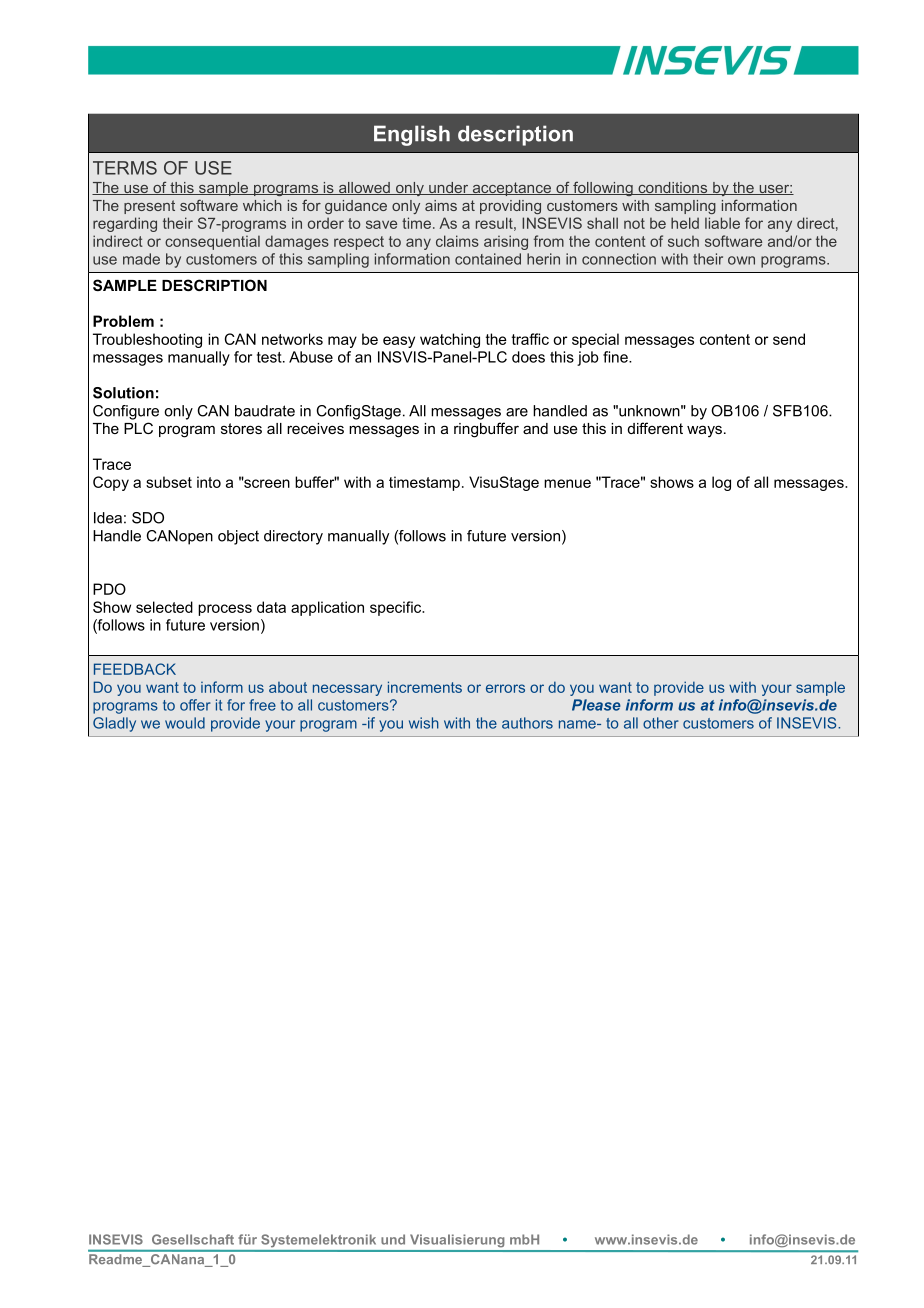 The height and width of the image is (1308, 924). What do you see at coordinates (673, 188) in the image?
I see `conditions` at bounding box center [673, 188].
